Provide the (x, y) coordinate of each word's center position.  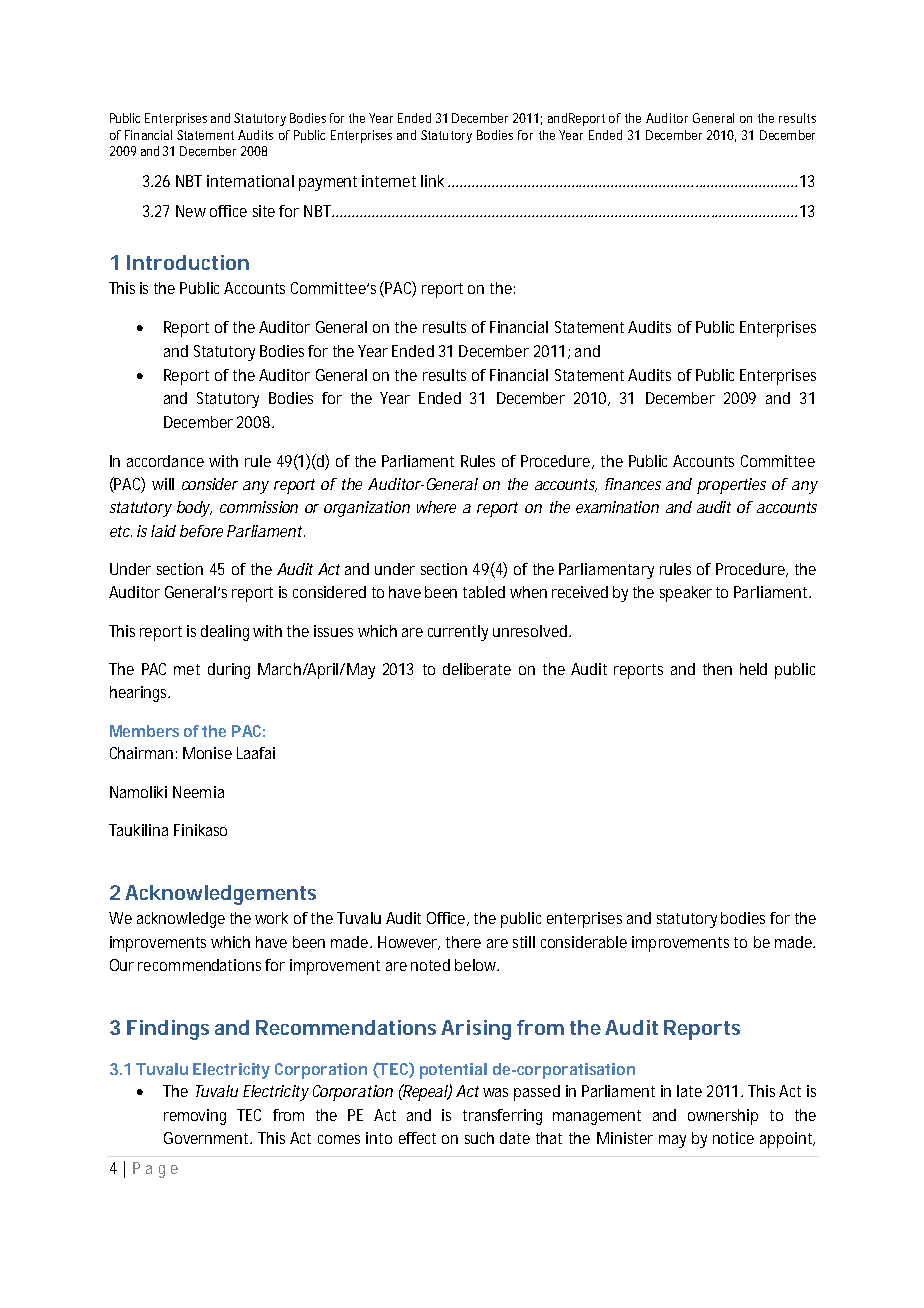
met (187, 669)
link (432, 181)
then (717, 669)
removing (195, 1117)
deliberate (477, 669)
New (191, 211)
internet (389, 181)
